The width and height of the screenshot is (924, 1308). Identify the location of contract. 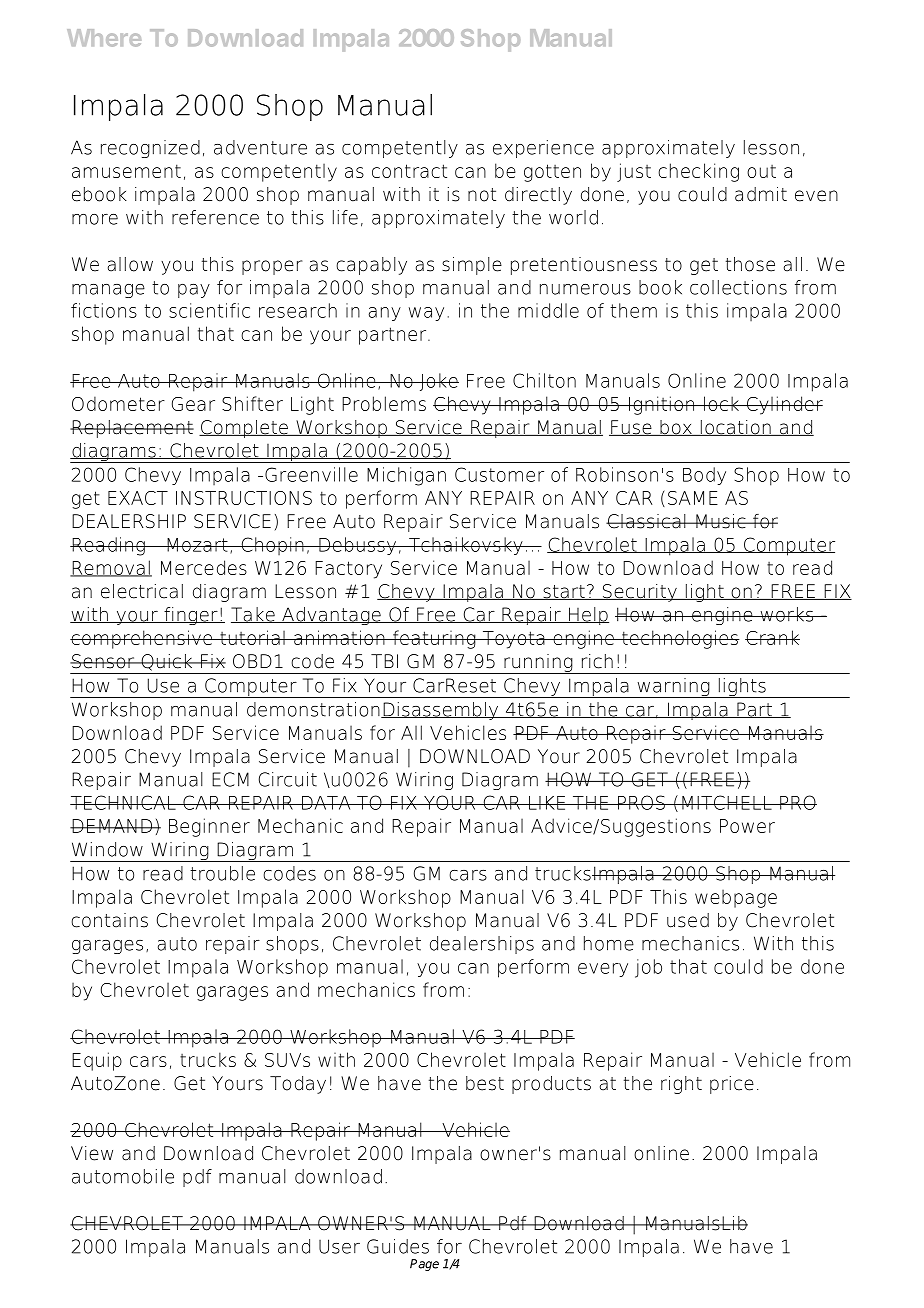
(409, 171).
